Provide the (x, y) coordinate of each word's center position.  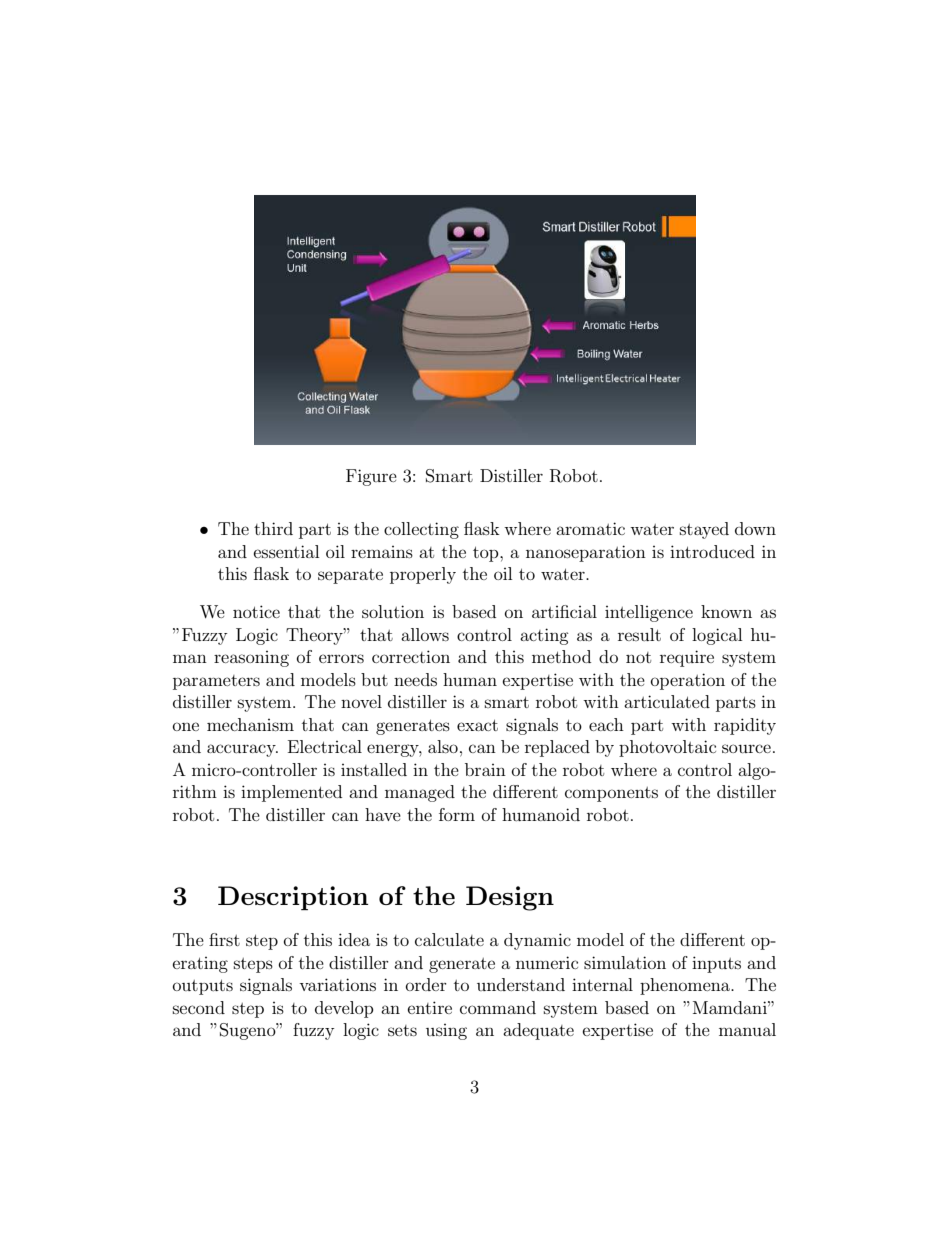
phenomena (686, 986)
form (457, 814)
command (498, 1007)
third (273, 528)
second (199, 1007)
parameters (216, 682)
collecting (421, 530)
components (611, 794)
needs (415, 679)
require (687, 658)
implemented (291, 793)
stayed (704, 530)
